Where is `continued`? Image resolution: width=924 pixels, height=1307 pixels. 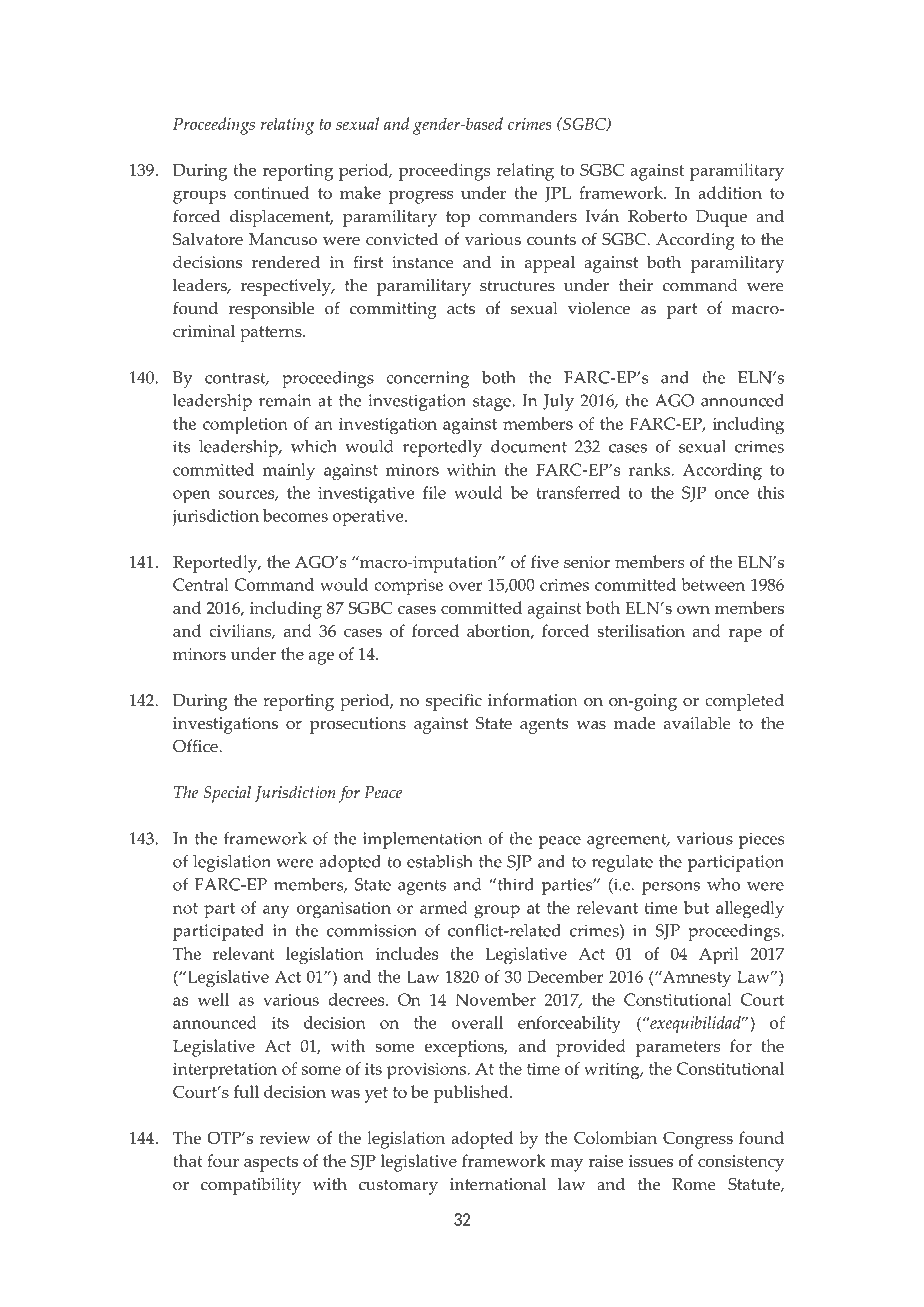 continued is located at coordinates (271, 192).
